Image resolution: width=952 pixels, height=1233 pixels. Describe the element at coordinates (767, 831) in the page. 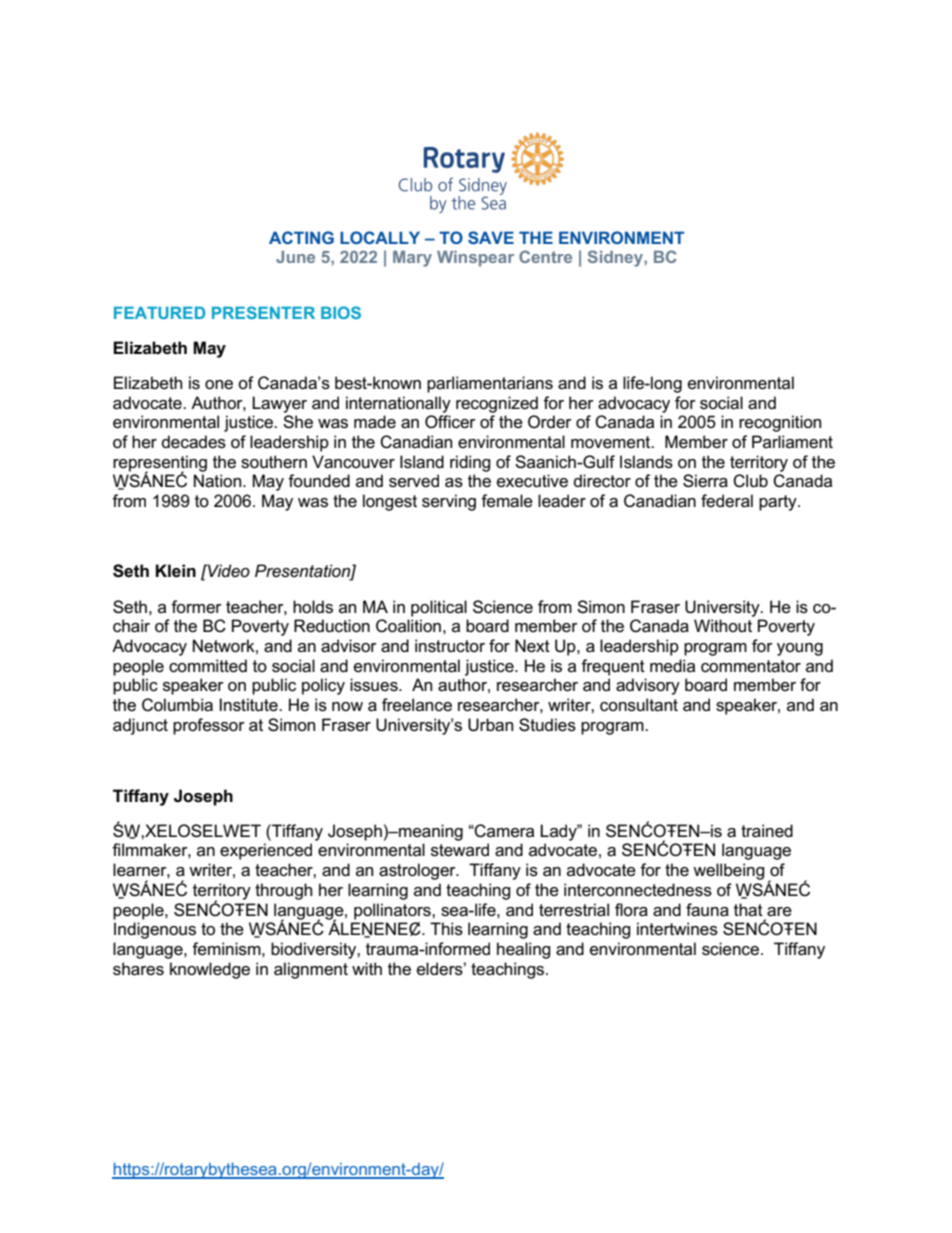

I see `trained` at that location.
